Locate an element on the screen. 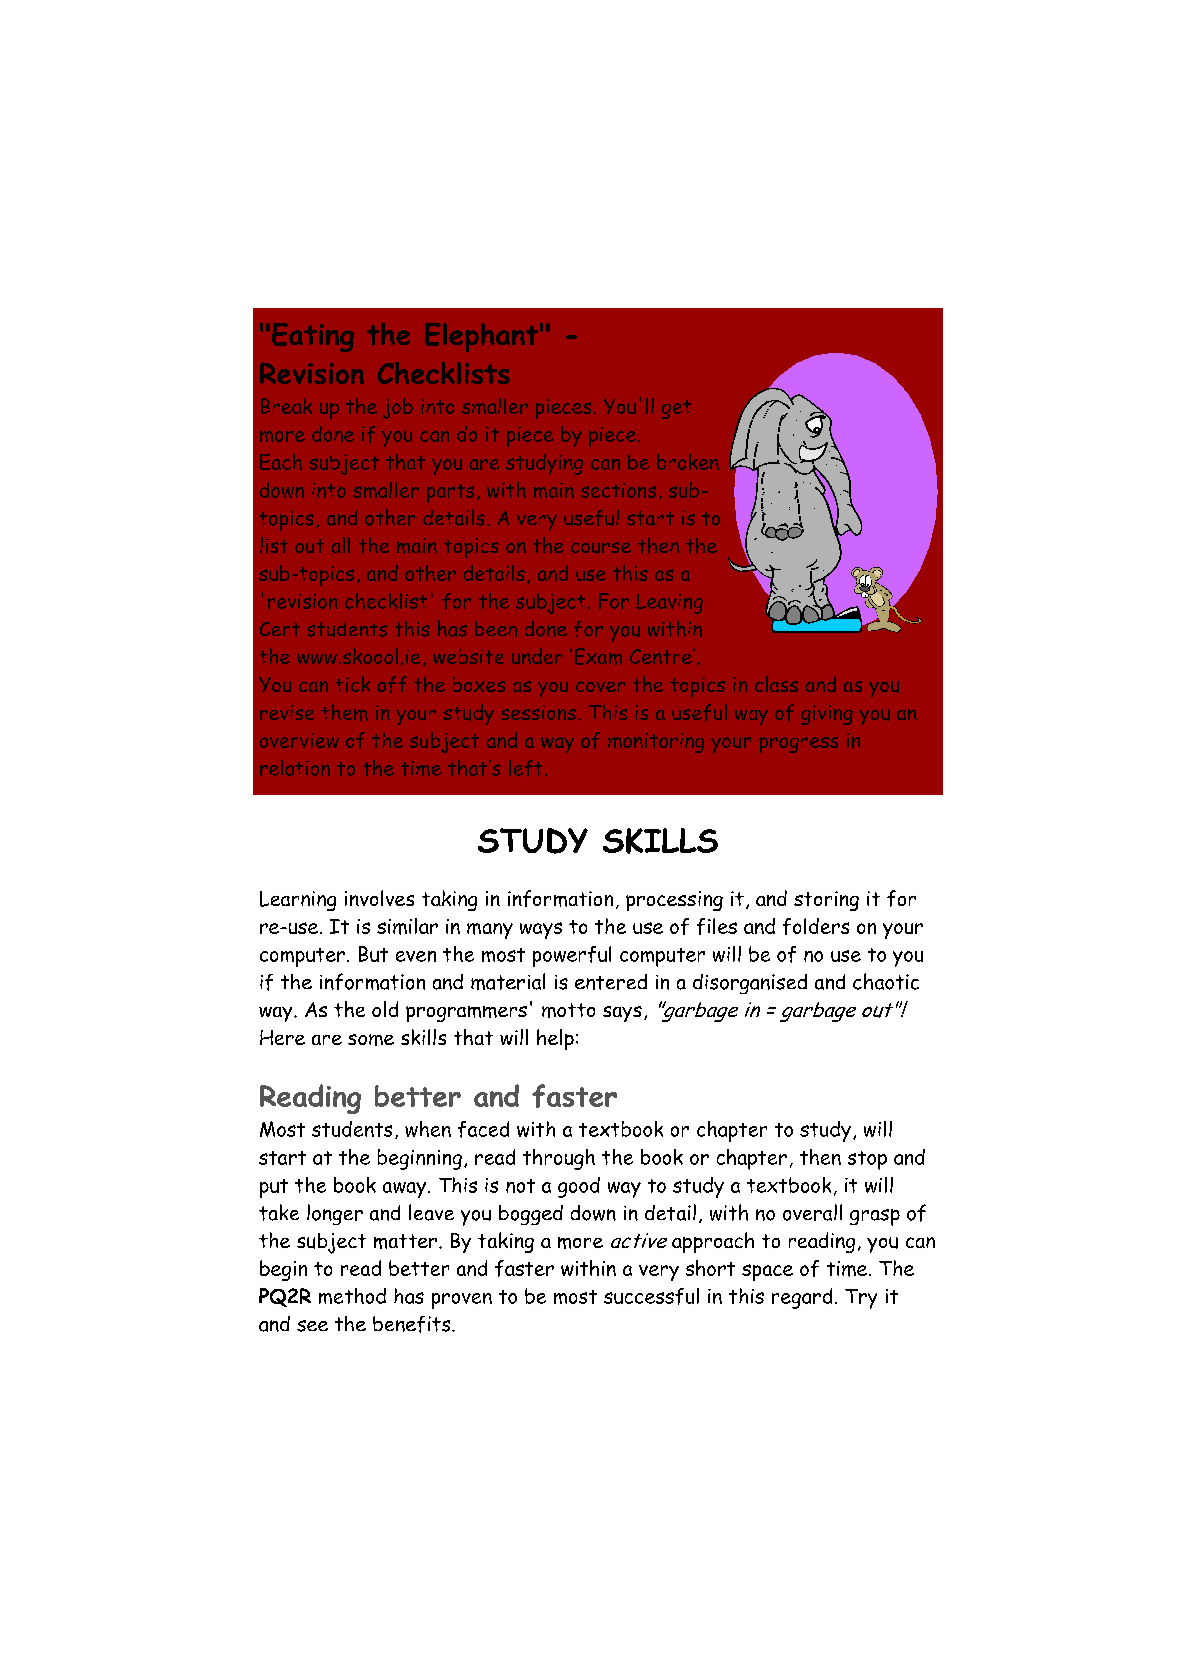 The height and width of the screenshot is (1680, 1188). get is located at coordinates (677, 409).
